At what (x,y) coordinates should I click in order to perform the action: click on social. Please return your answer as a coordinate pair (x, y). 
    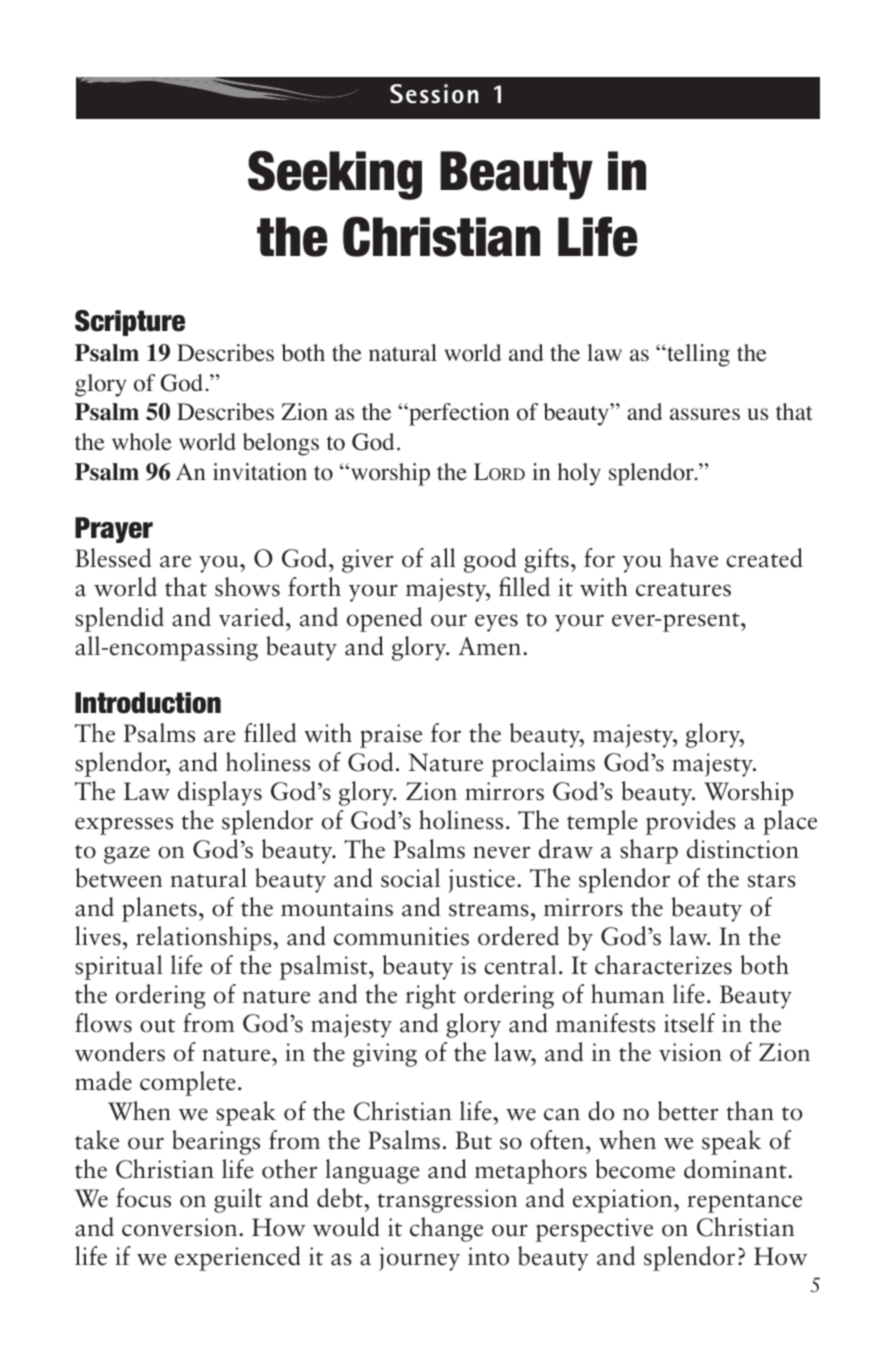
    Looking at the image, I should click on (410, 878).
